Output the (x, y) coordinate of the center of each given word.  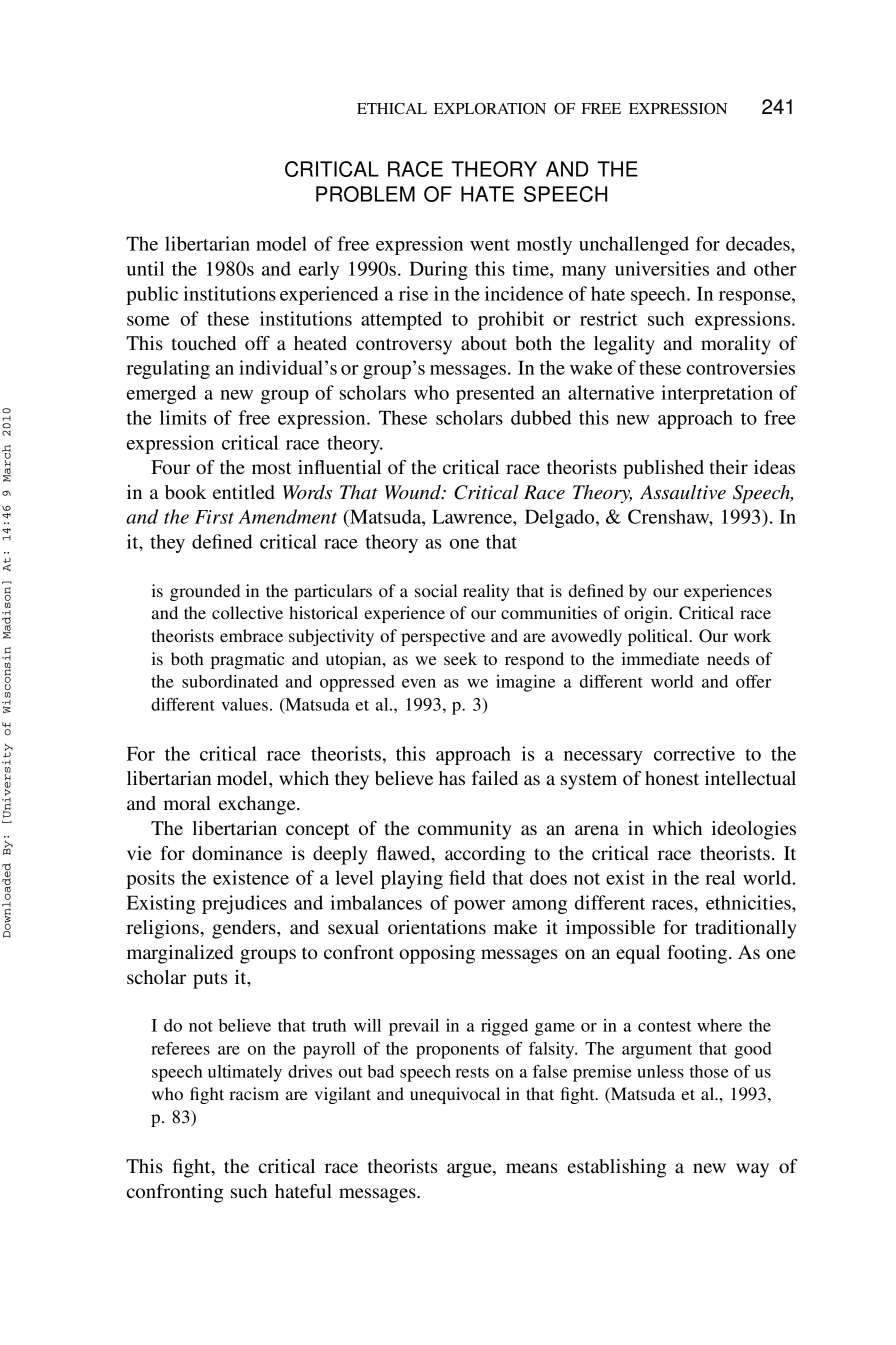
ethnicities (749, 902)
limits (183, 417)
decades (759, 243)
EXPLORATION (490, 109)
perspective (443, 637)
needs (728, 658)
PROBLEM (365, 194)
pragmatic (247, 660)
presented (495, 394)
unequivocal (455, 1095)
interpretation (717, 394)
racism (254, 1093)
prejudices (244, 904)
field (467, 877)
